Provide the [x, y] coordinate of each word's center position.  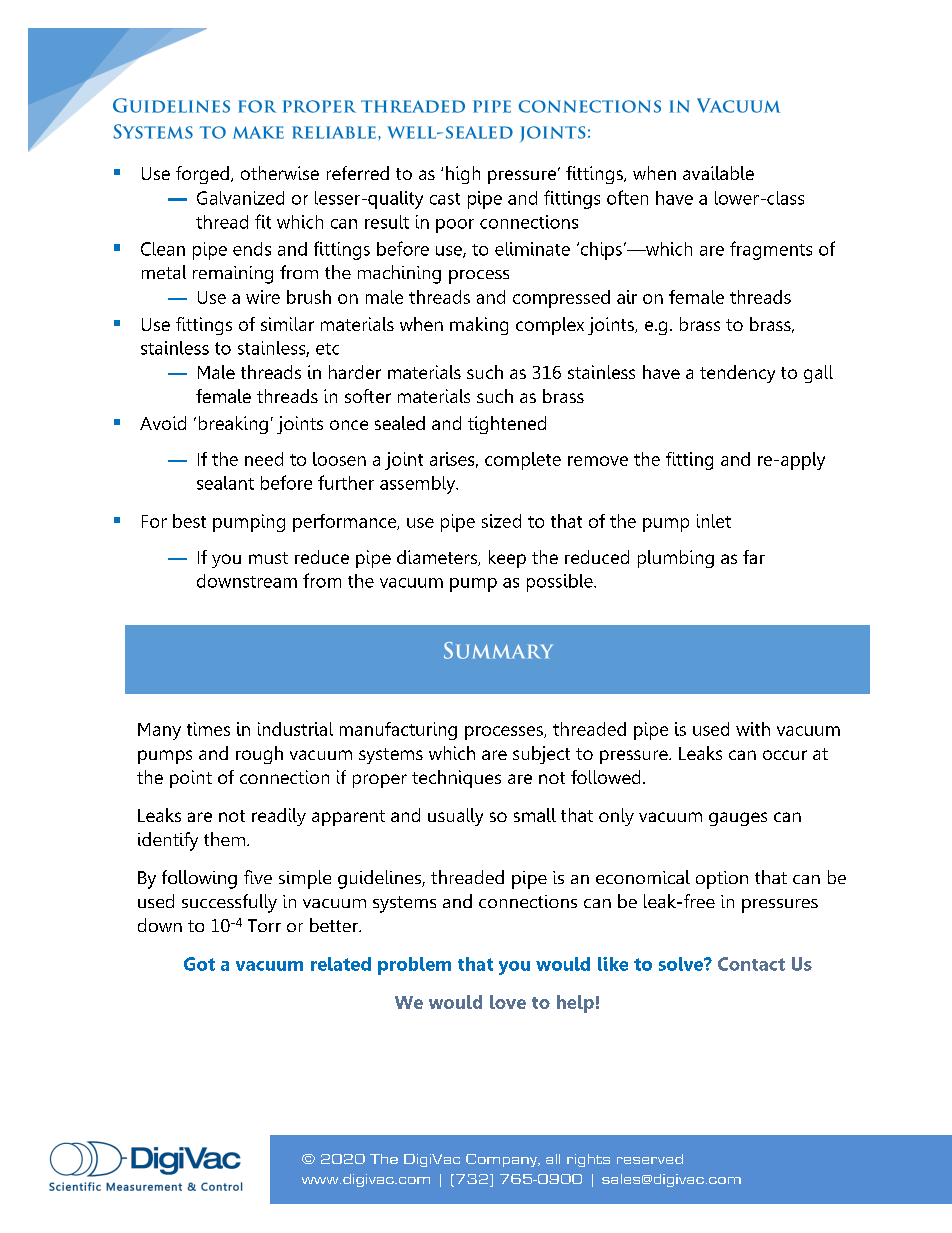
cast [445, 199]
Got [199, 964]
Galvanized [240, 198]
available [718, 173]
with [753, 729]
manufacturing [398, 731]
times [208, 729]
